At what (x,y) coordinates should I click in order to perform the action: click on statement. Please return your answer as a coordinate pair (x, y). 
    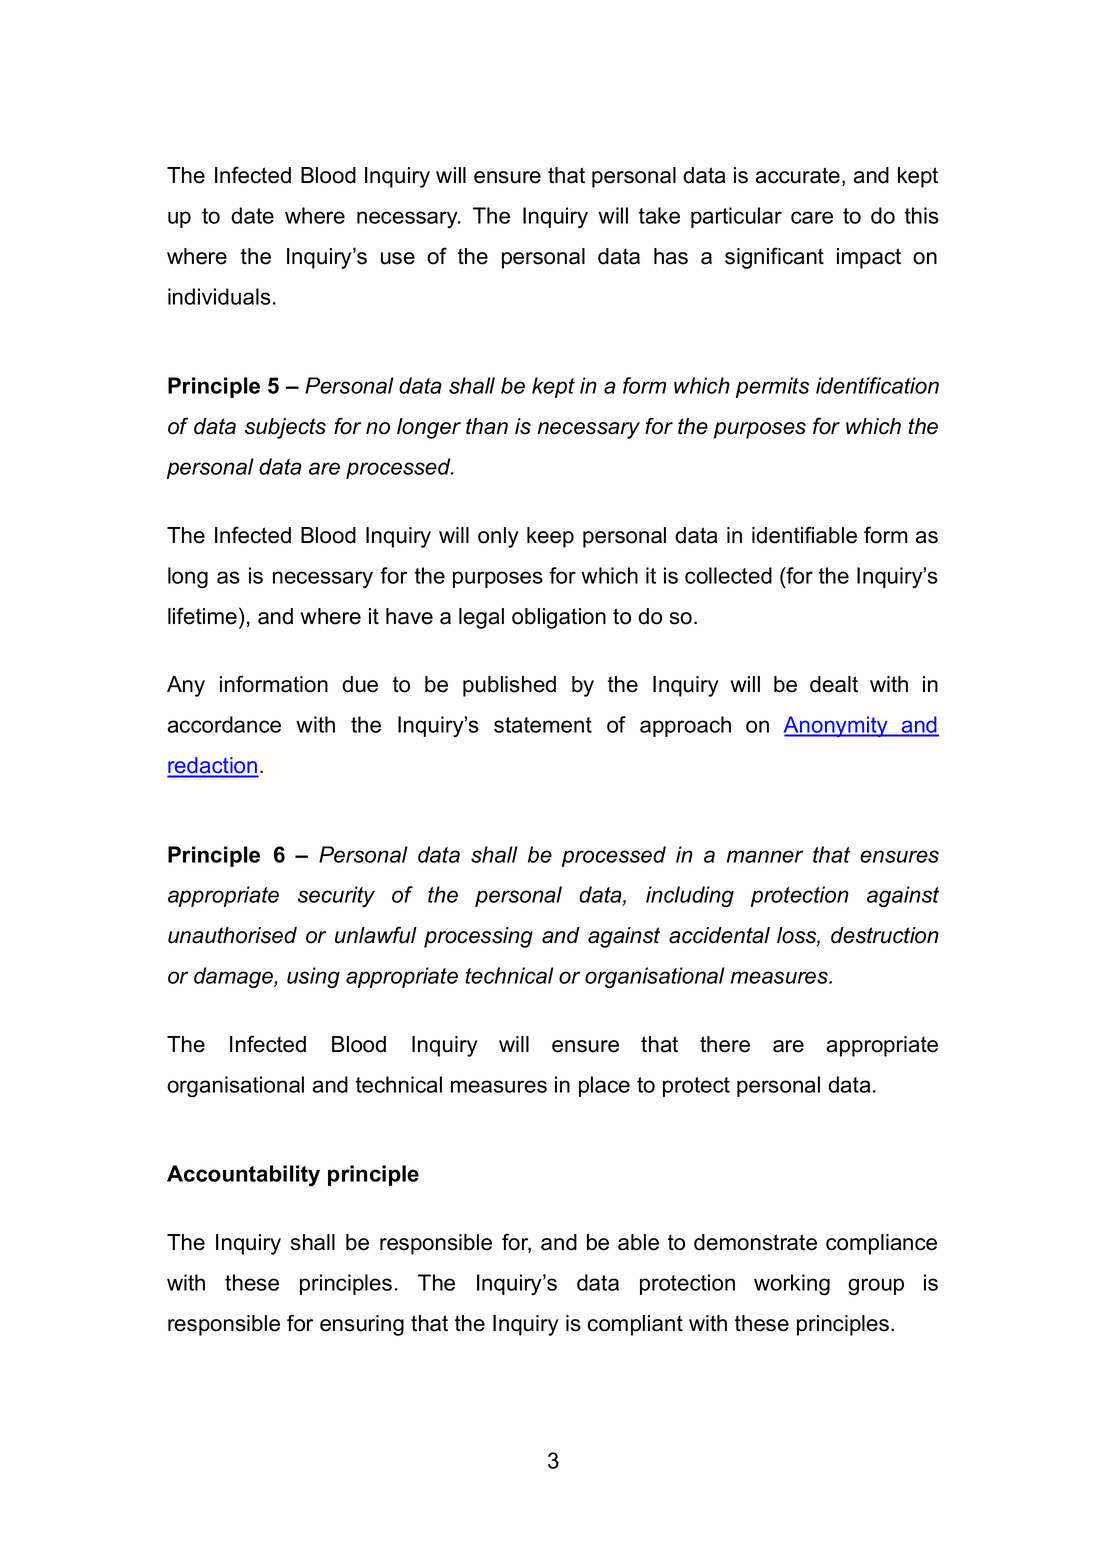
    Looking at the image, I should click on (543, 725).
